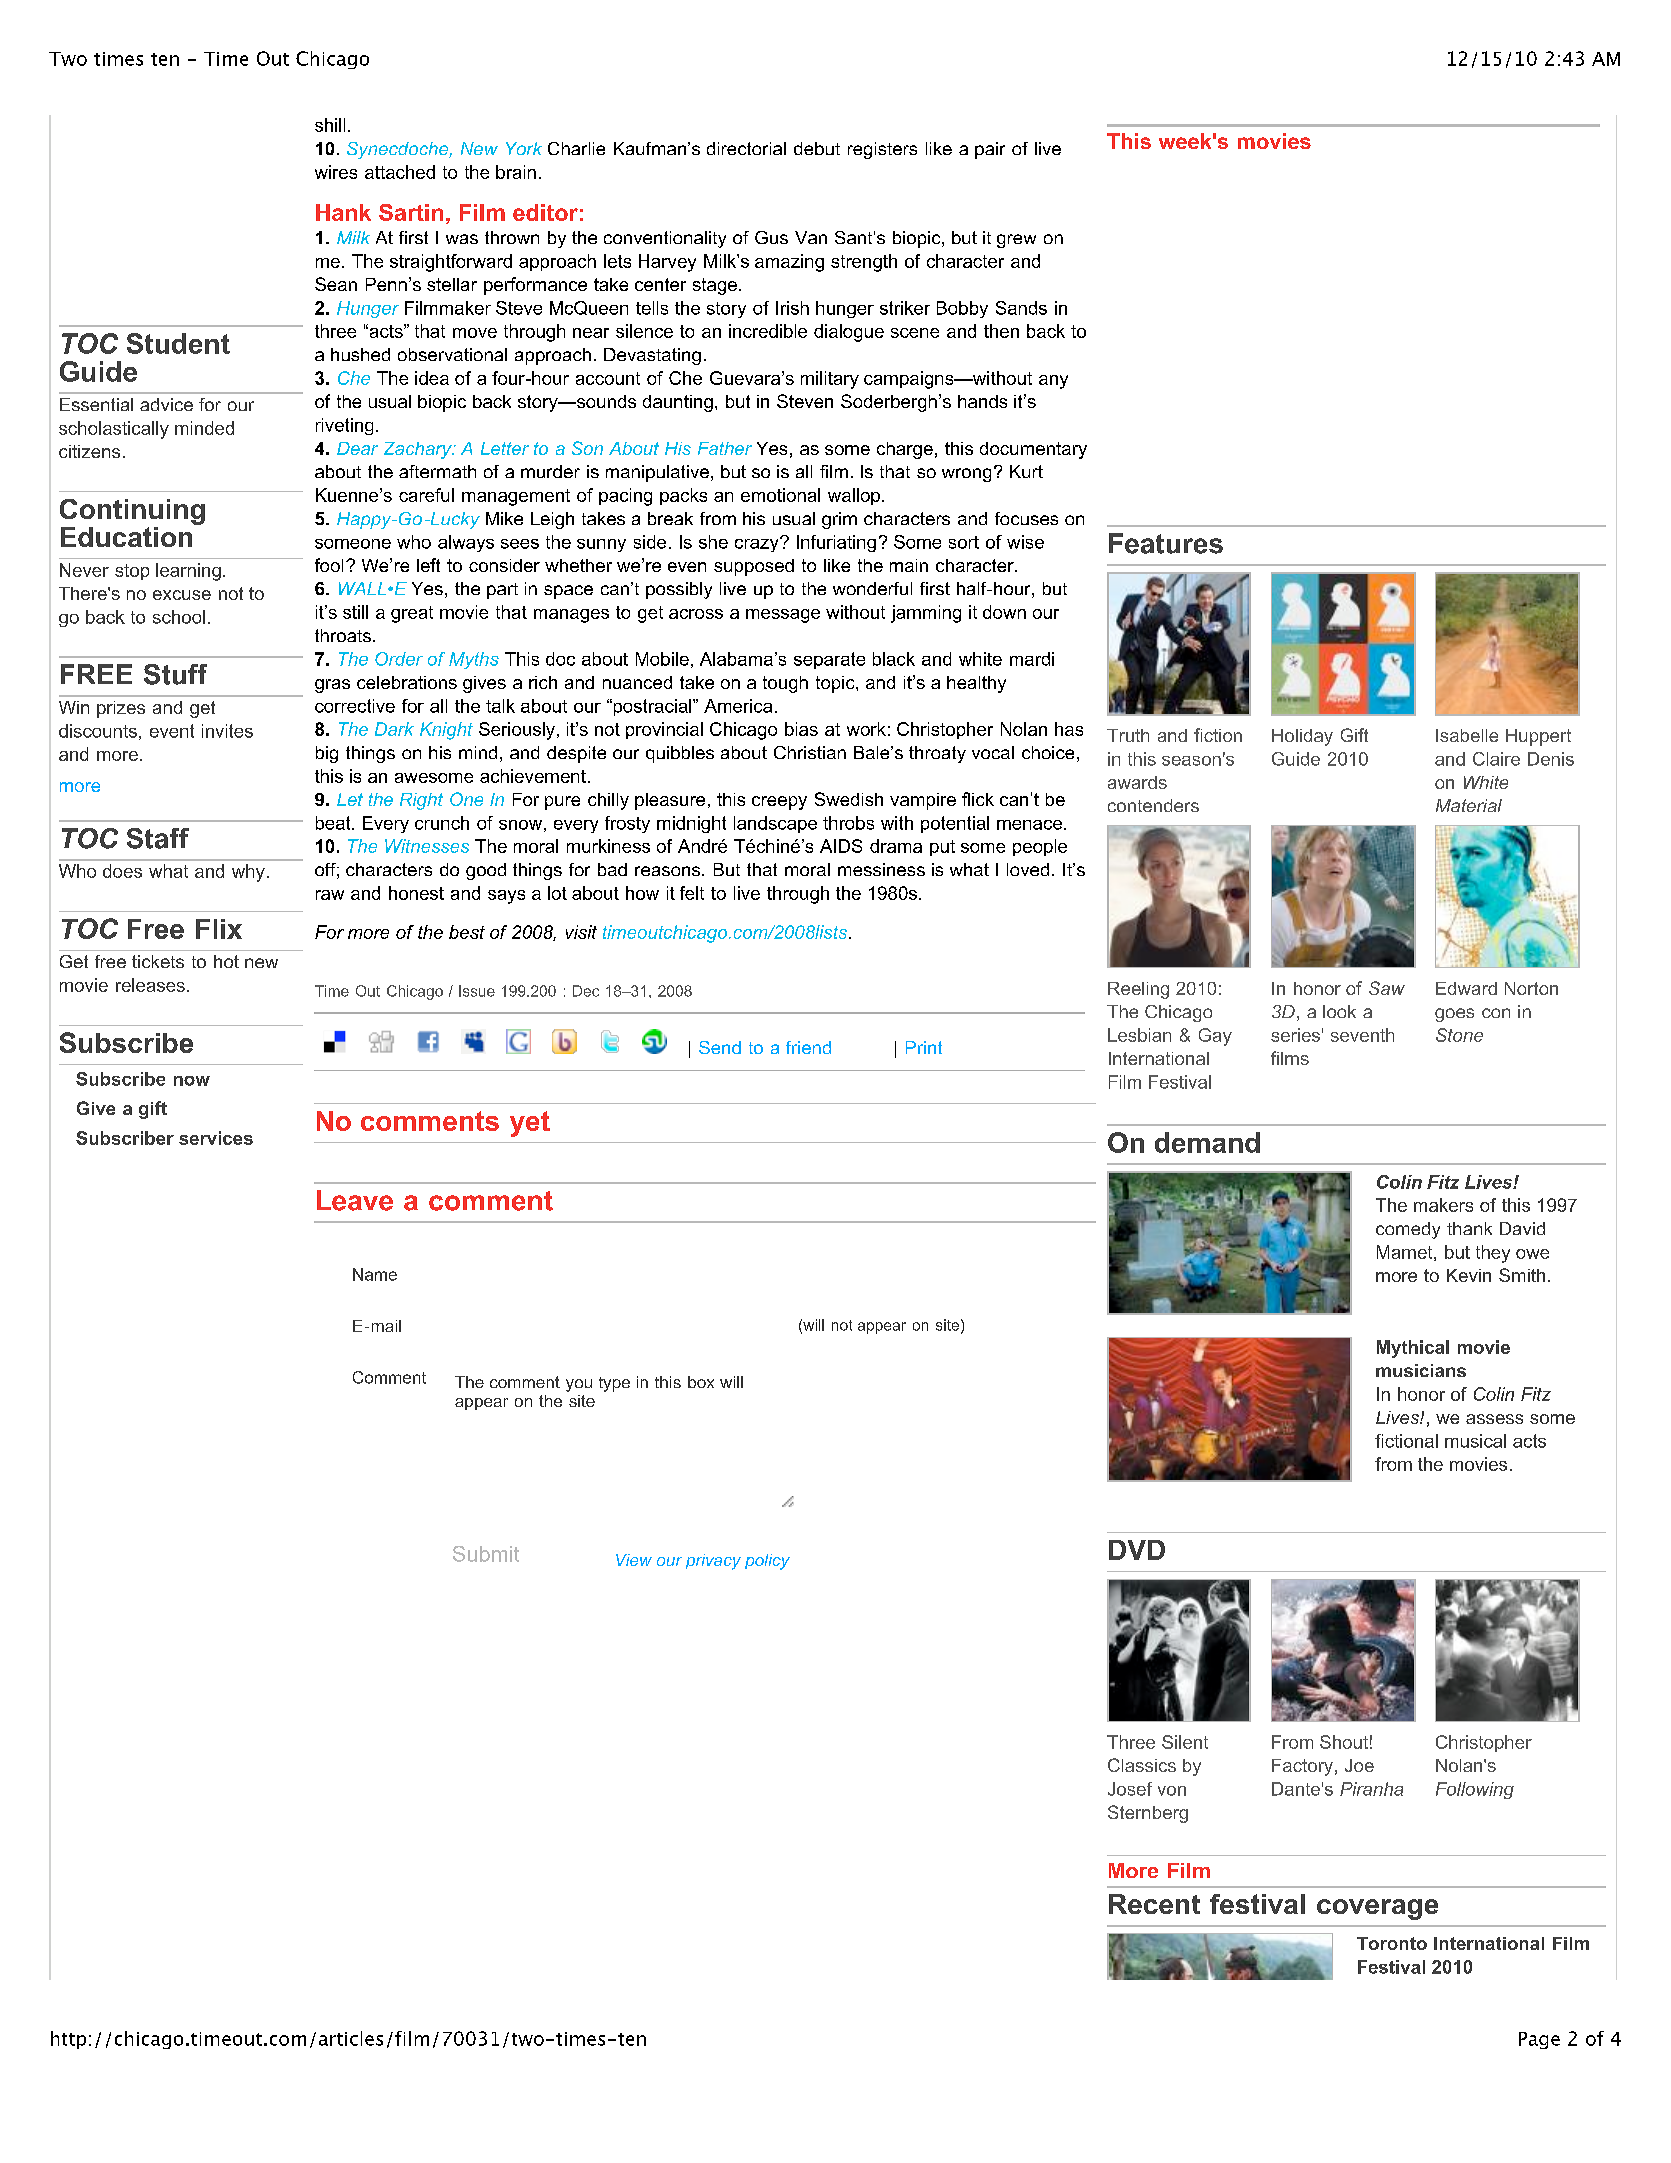  I want to click on policy, so click(767, 1562).
